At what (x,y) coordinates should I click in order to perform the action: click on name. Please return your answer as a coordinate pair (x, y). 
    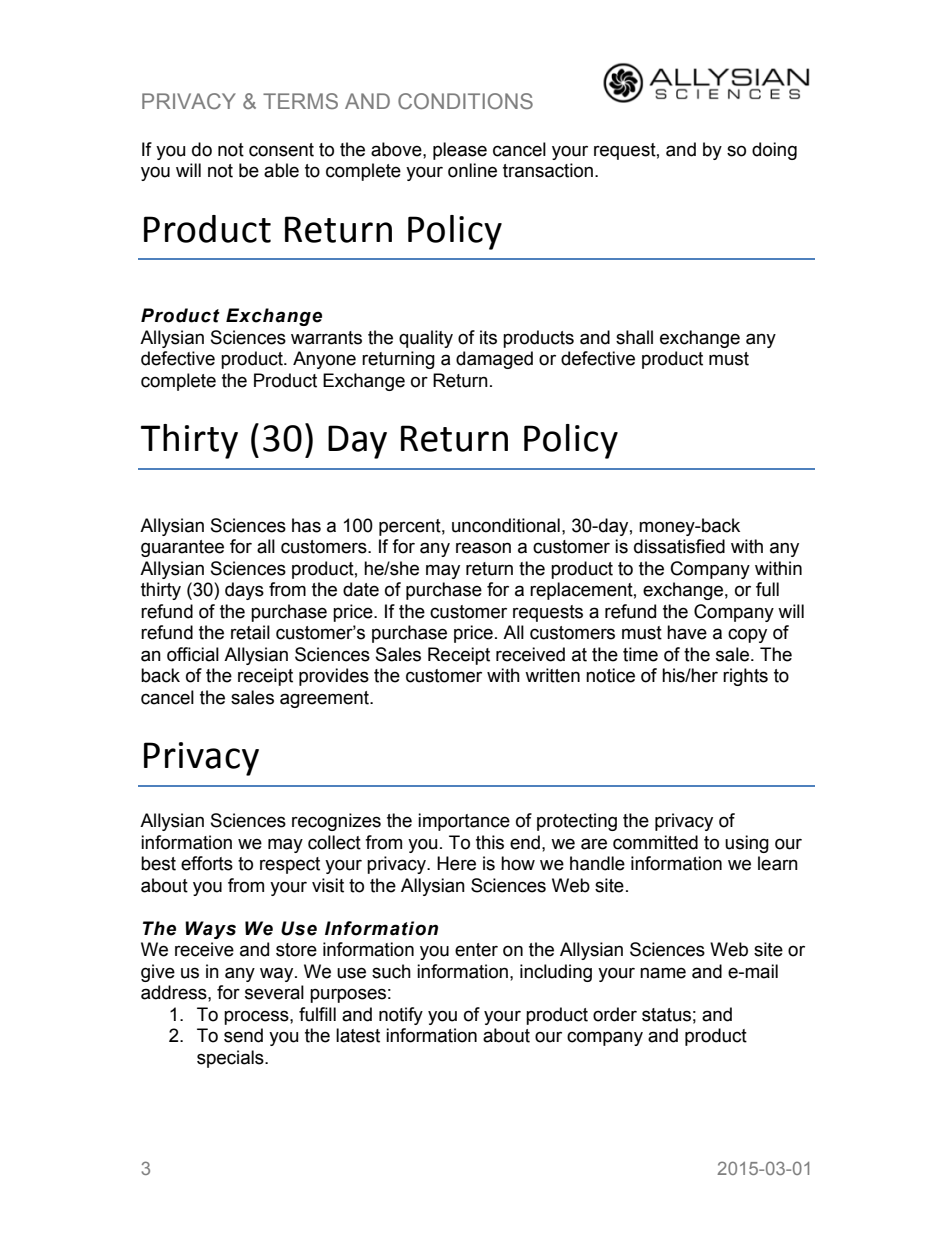
    Looking at the image, I should click on (663, 973).
